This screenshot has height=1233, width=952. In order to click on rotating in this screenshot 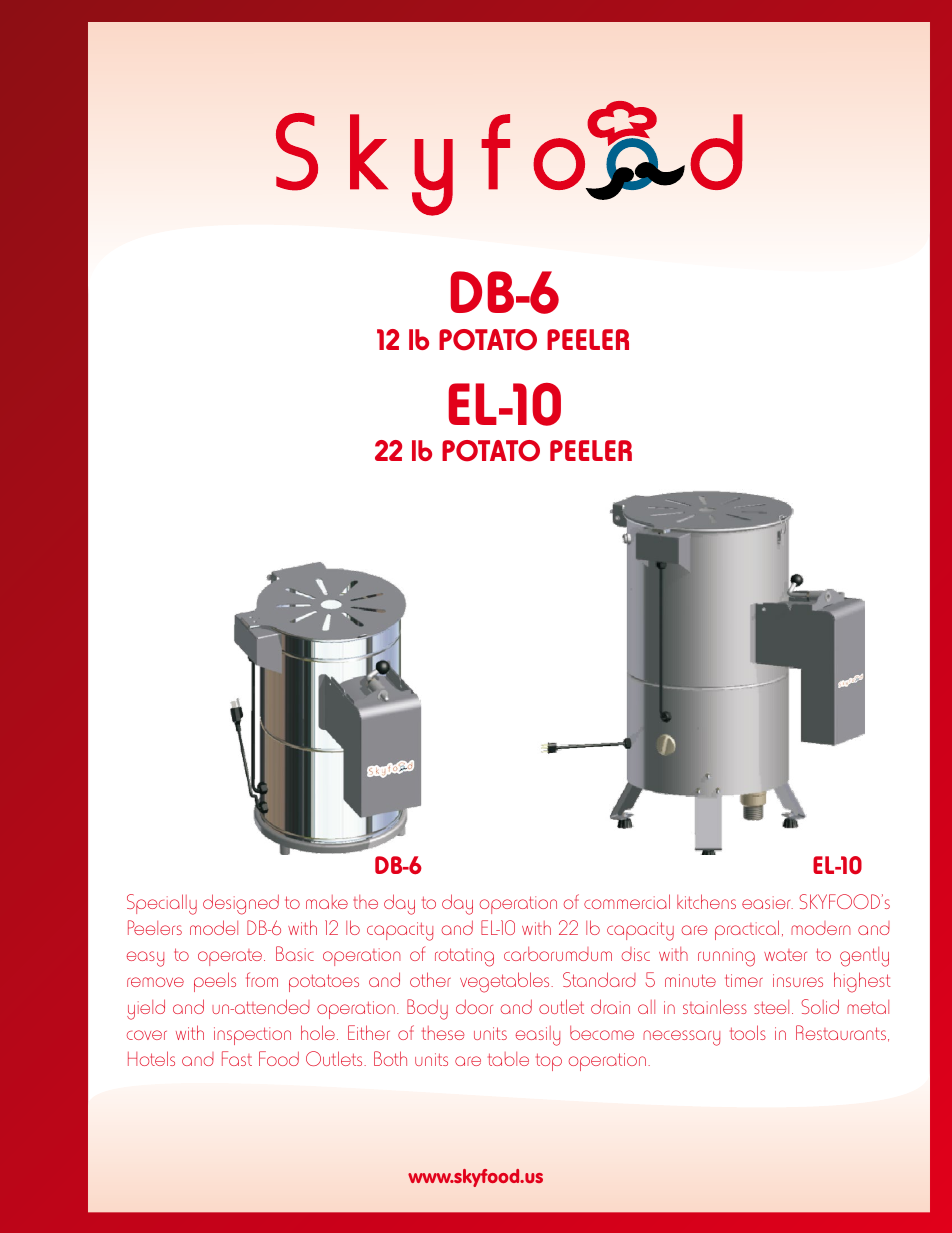, I will do `click(464, 957)`.
